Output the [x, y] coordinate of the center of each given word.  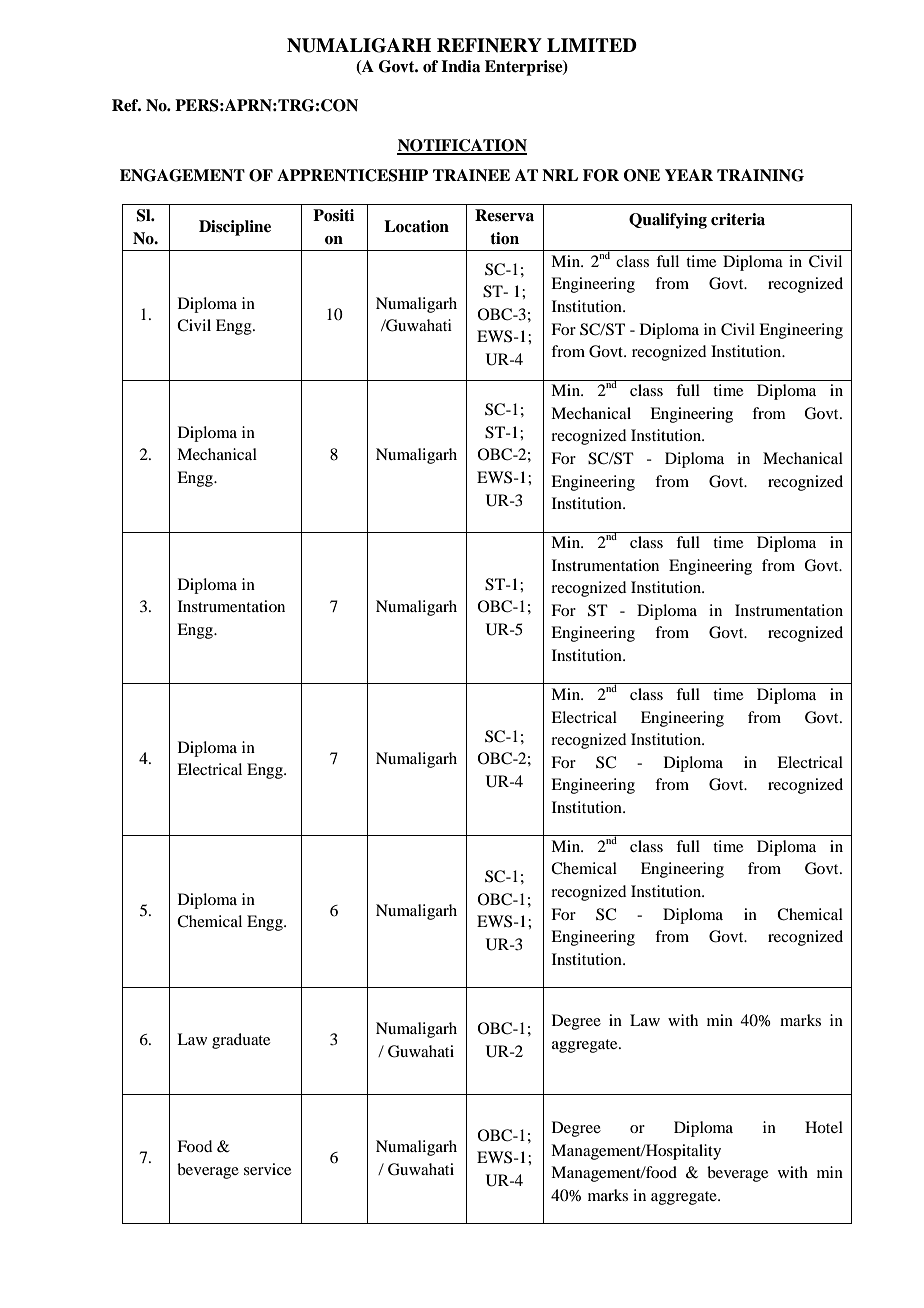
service [267, 1169]
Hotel [824, 1127]
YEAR [689, 175]
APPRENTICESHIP [352, 175]
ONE [642, 175]
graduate [241, 1041]
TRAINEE [471, 175]
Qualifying [668, 221]
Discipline [235, 228]
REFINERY [489, 45]
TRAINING [760, 175]
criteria [738, 219]
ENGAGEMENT [182, 175]
